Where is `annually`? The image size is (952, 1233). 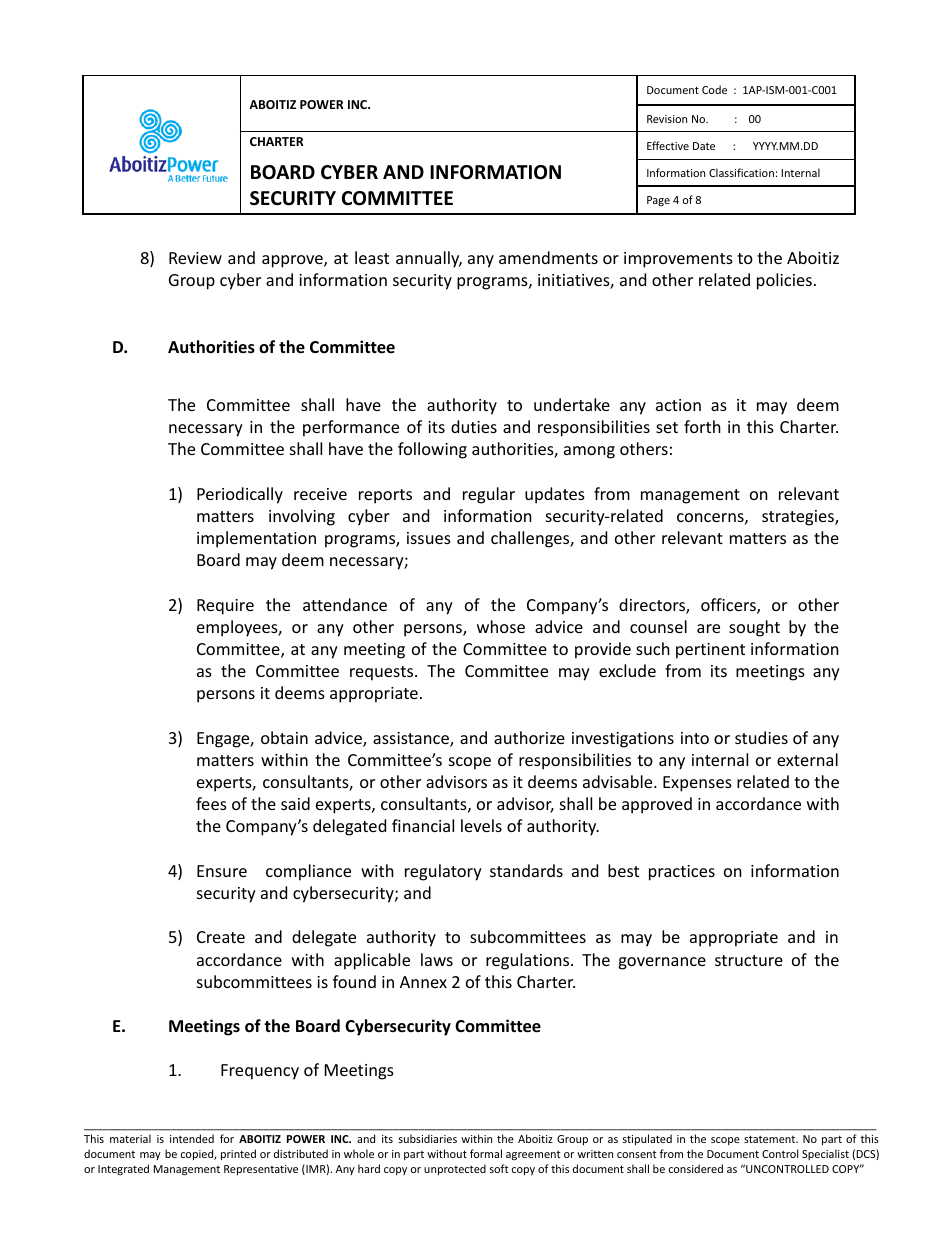 annually is located at coordinates (429, 259).
